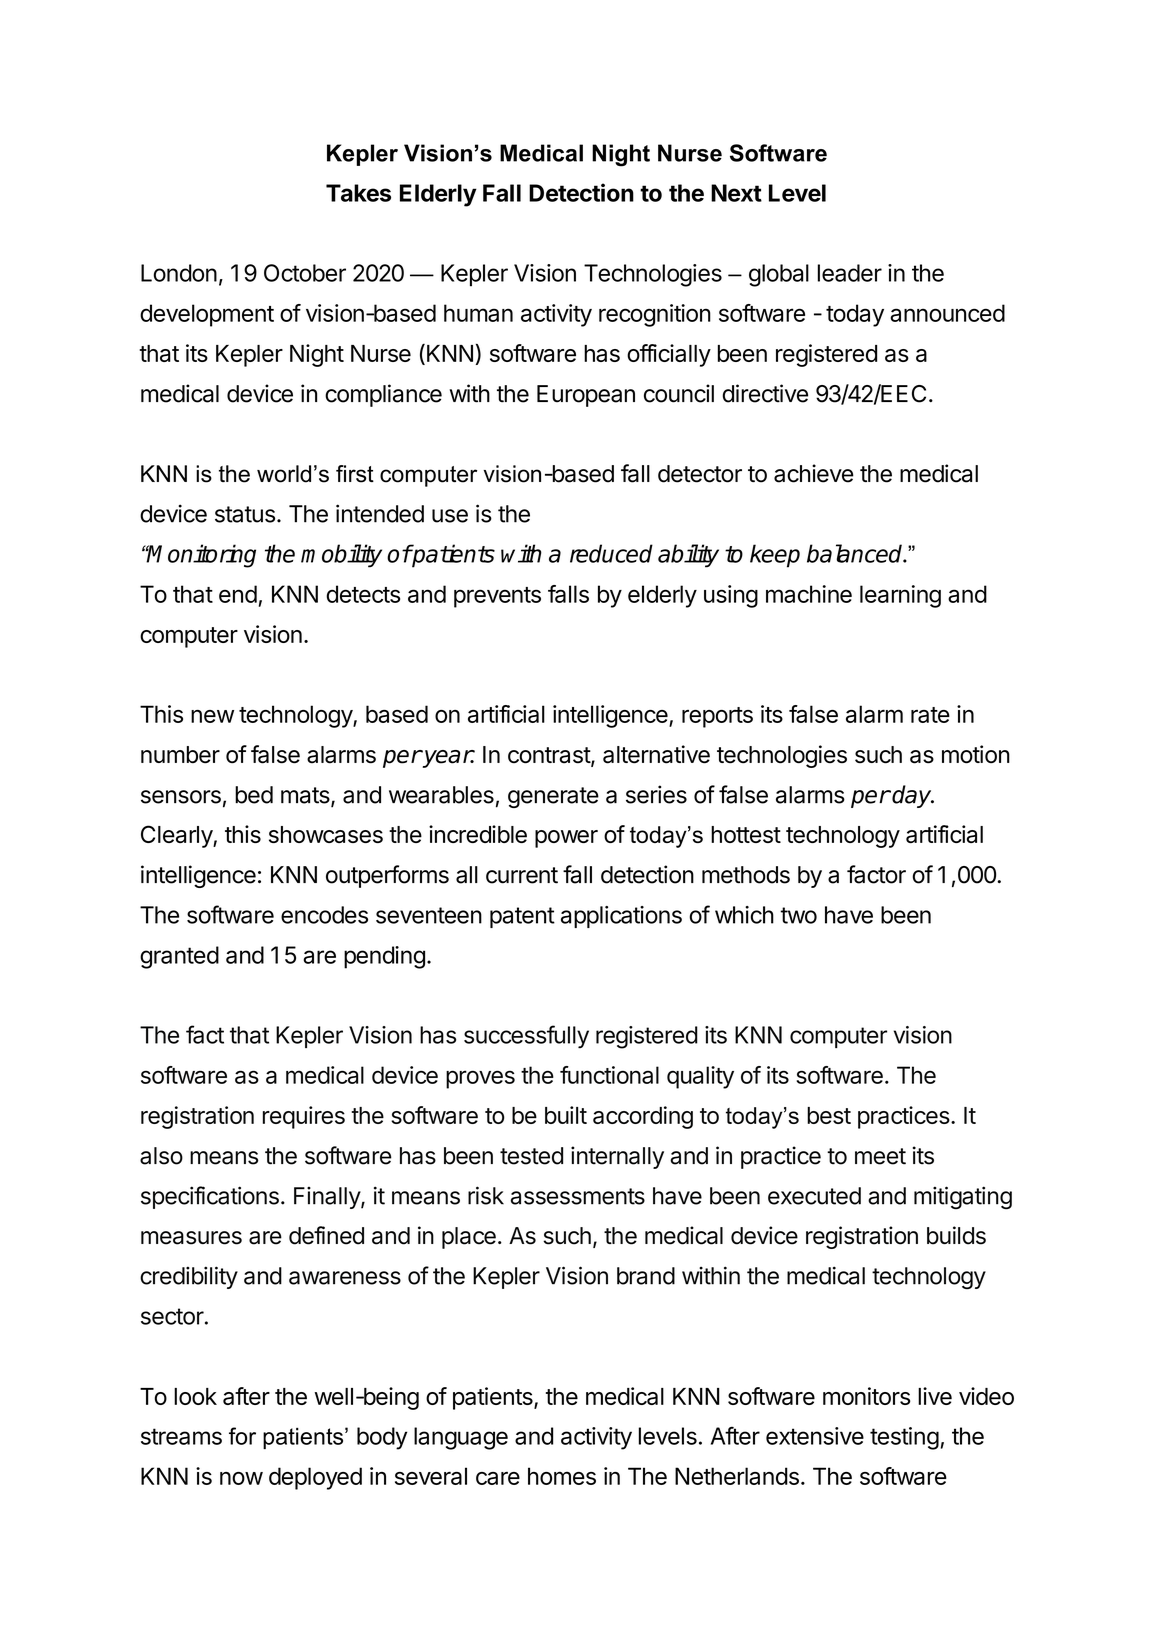  Describe the element at coordinates (562, 1476) in the screenshot. I see `homes` at that location.
